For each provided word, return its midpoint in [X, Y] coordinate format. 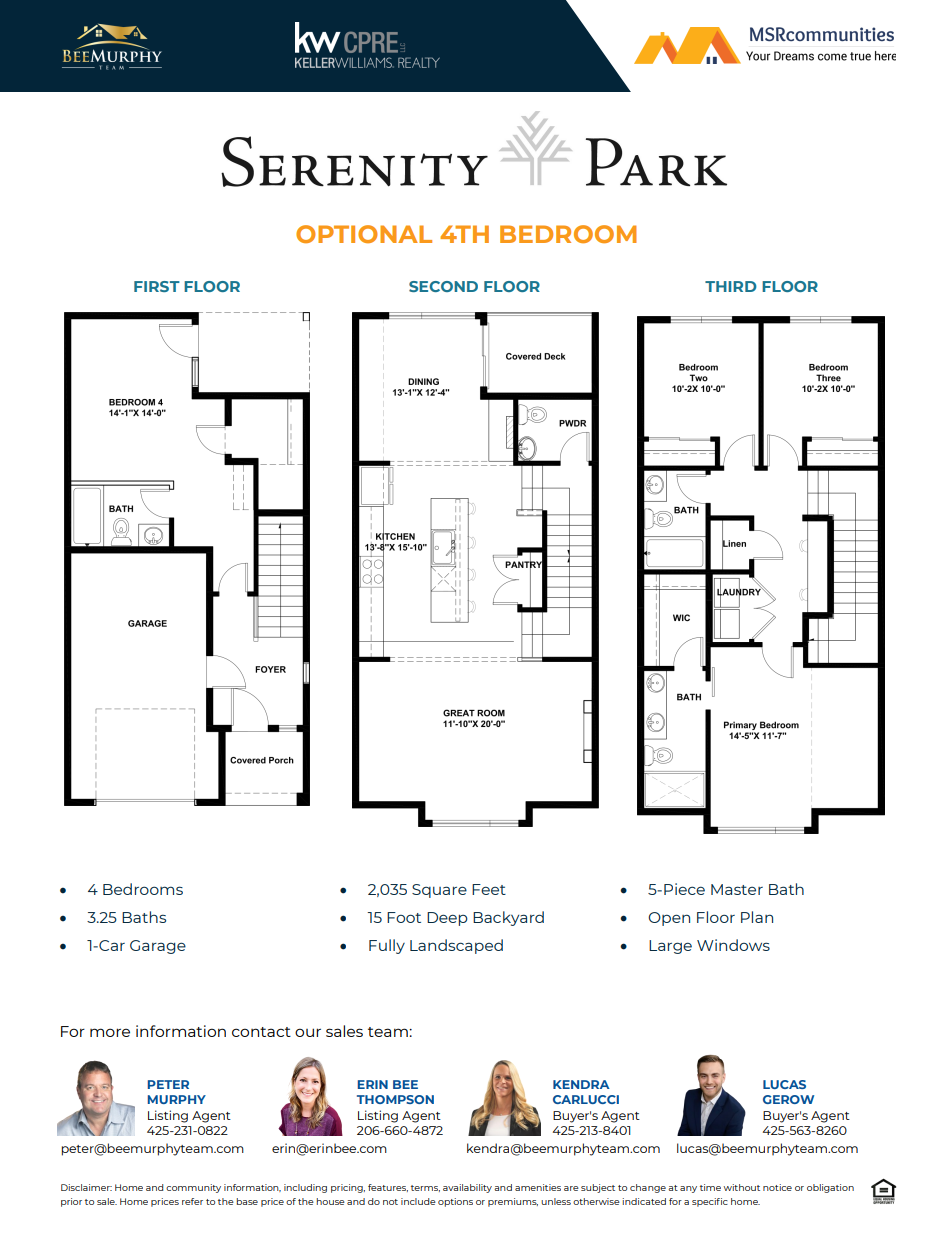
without [742, 1187]
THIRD [731, 286]
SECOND [443, 286]
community [193, 1188]
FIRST [157, 286]
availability [467, 1188]
